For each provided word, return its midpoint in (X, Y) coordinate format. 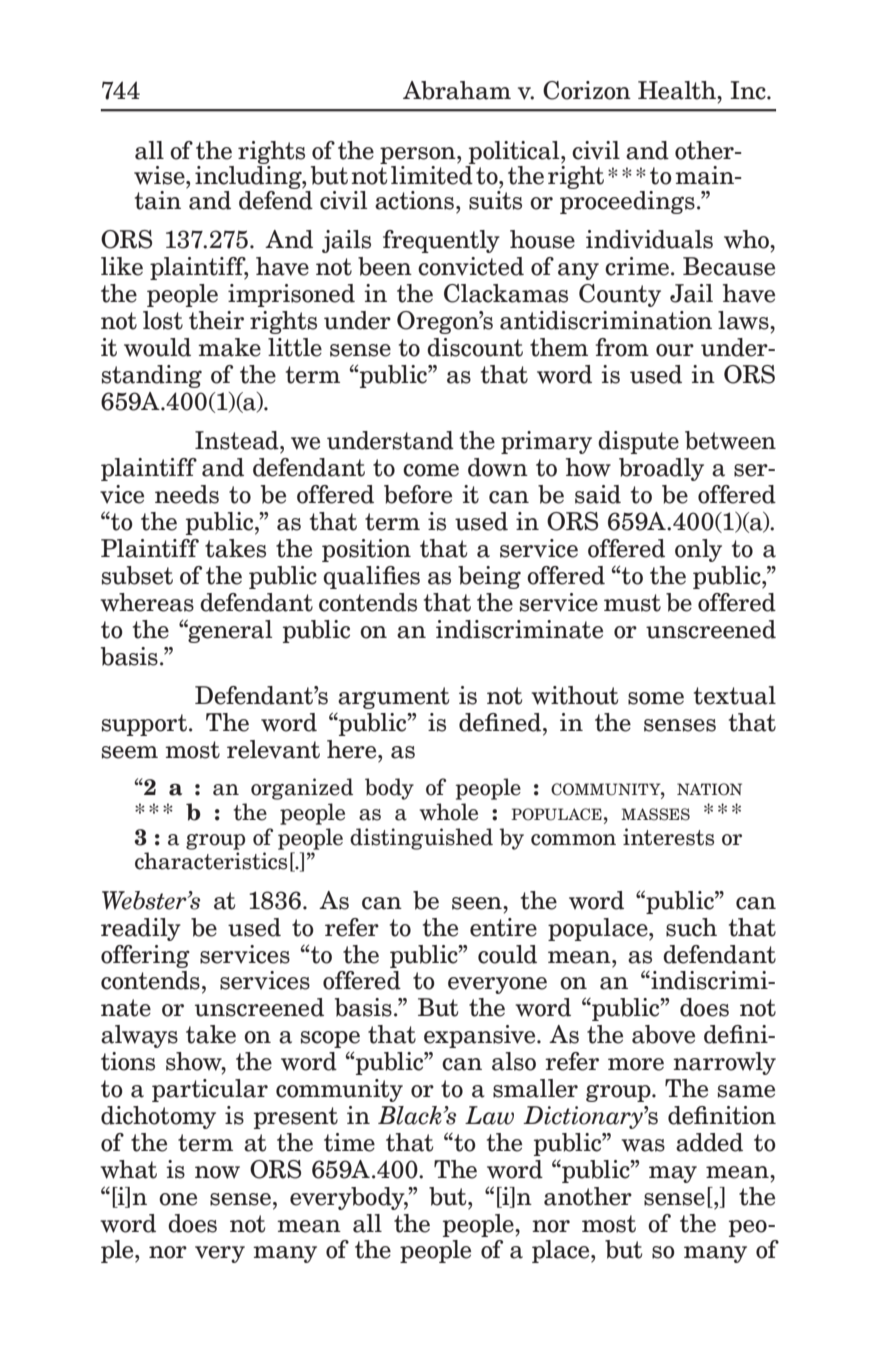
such (691, 927)
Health (678, 90)
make (229, 347)
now (217, 1172)
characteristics (211, 861)
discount (475, 347)
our (675, 350)
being (489, 577)
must (632, 603)
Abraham (457, 90)
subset (137, 575)
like (122, 266)
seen (478, 903)
